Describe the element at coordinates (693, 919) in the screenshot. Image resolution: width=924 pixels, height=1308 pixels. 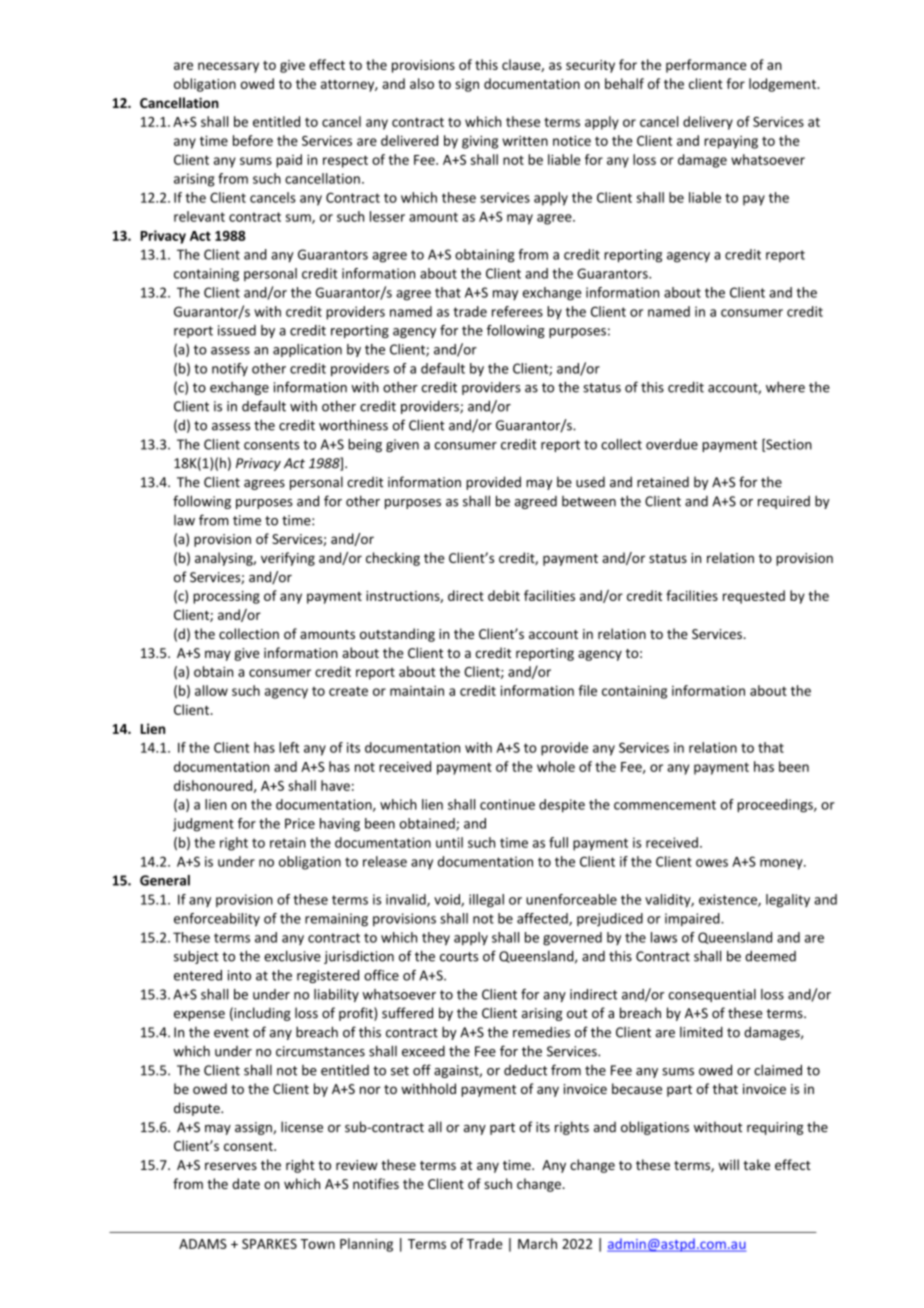
I see `impaired` at that location.
